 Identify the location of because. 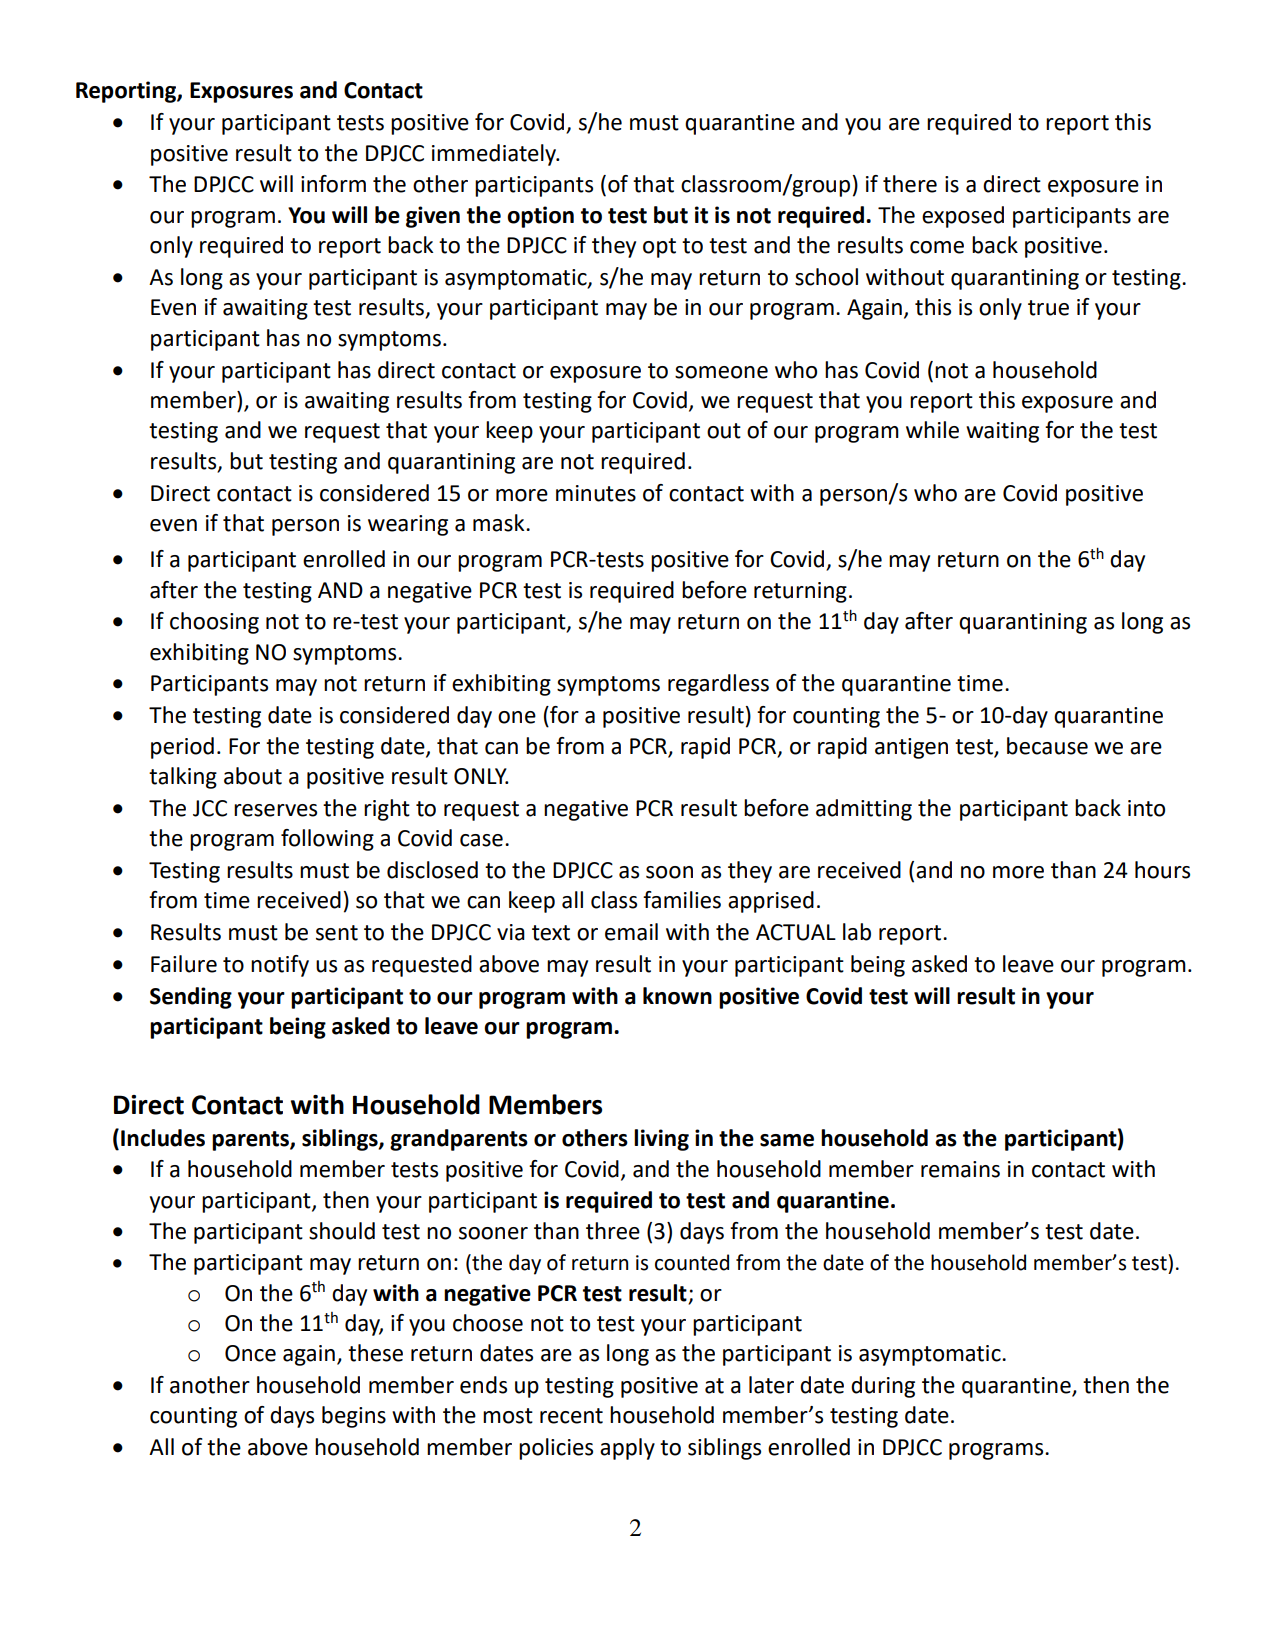
(1047, 746).
